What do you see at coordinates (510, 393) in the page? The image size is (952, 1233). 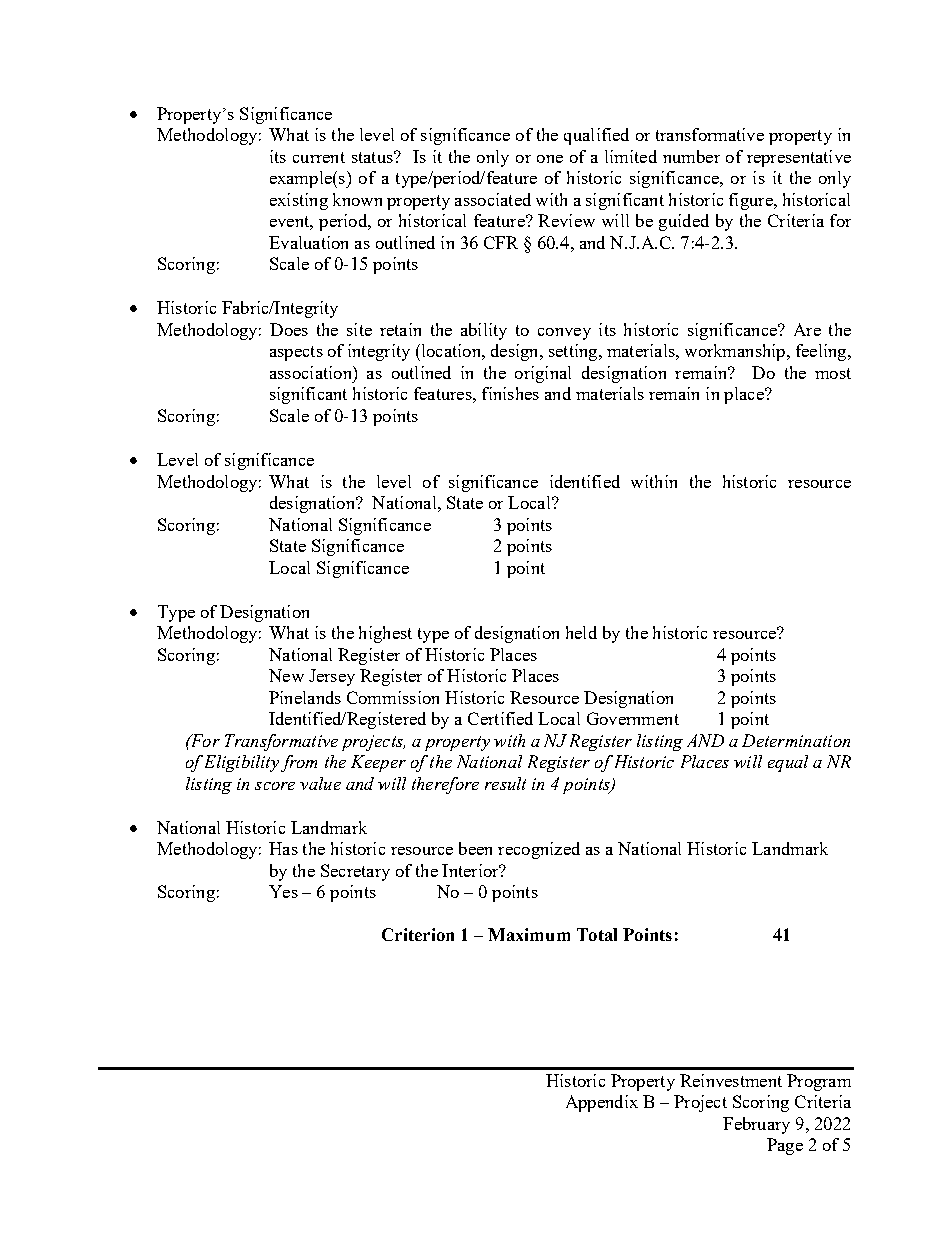 I see `finishes` at bounding box center [510, 393].
